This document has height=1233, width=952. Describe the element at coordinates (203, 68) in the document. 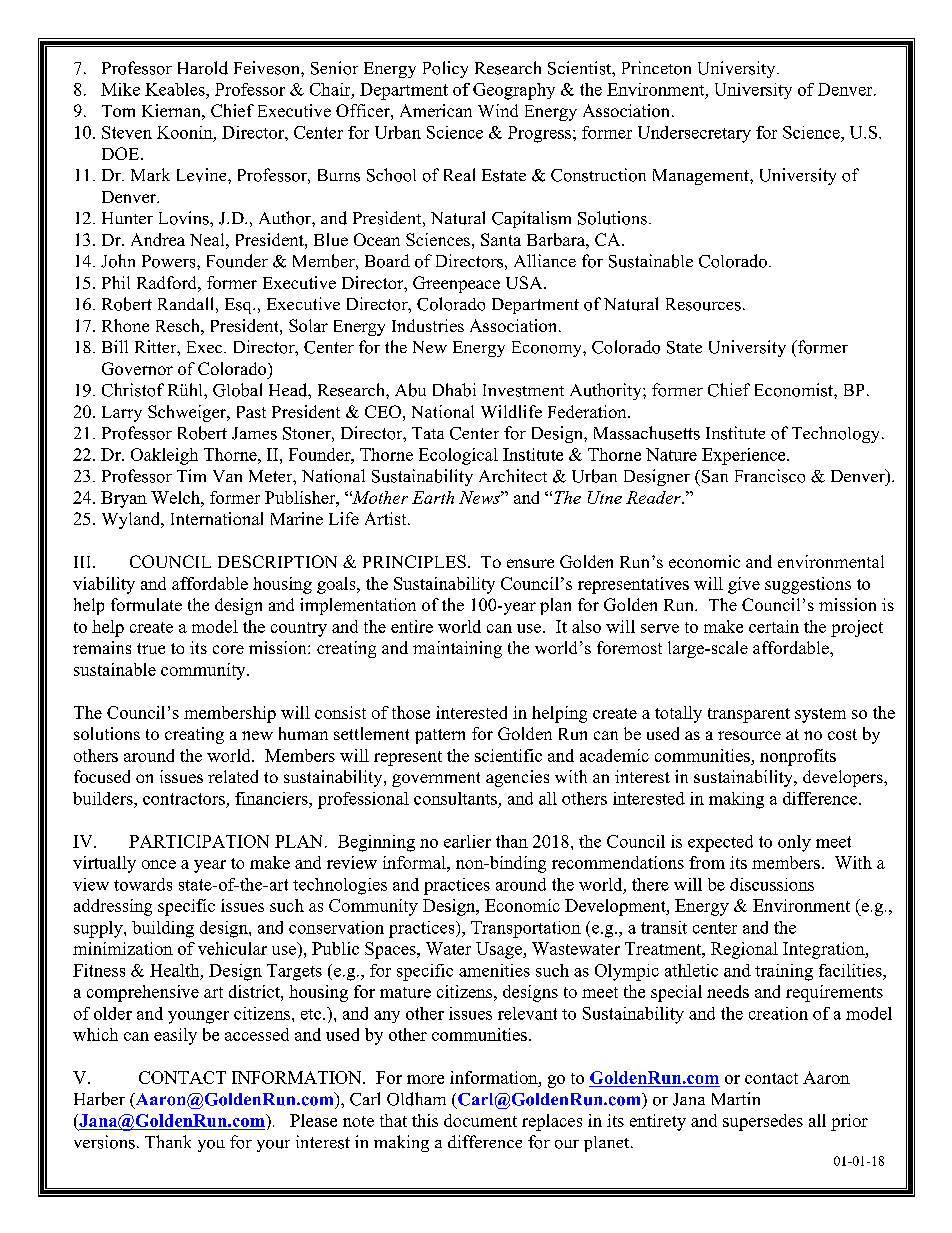

I see `Harold` at that location.
